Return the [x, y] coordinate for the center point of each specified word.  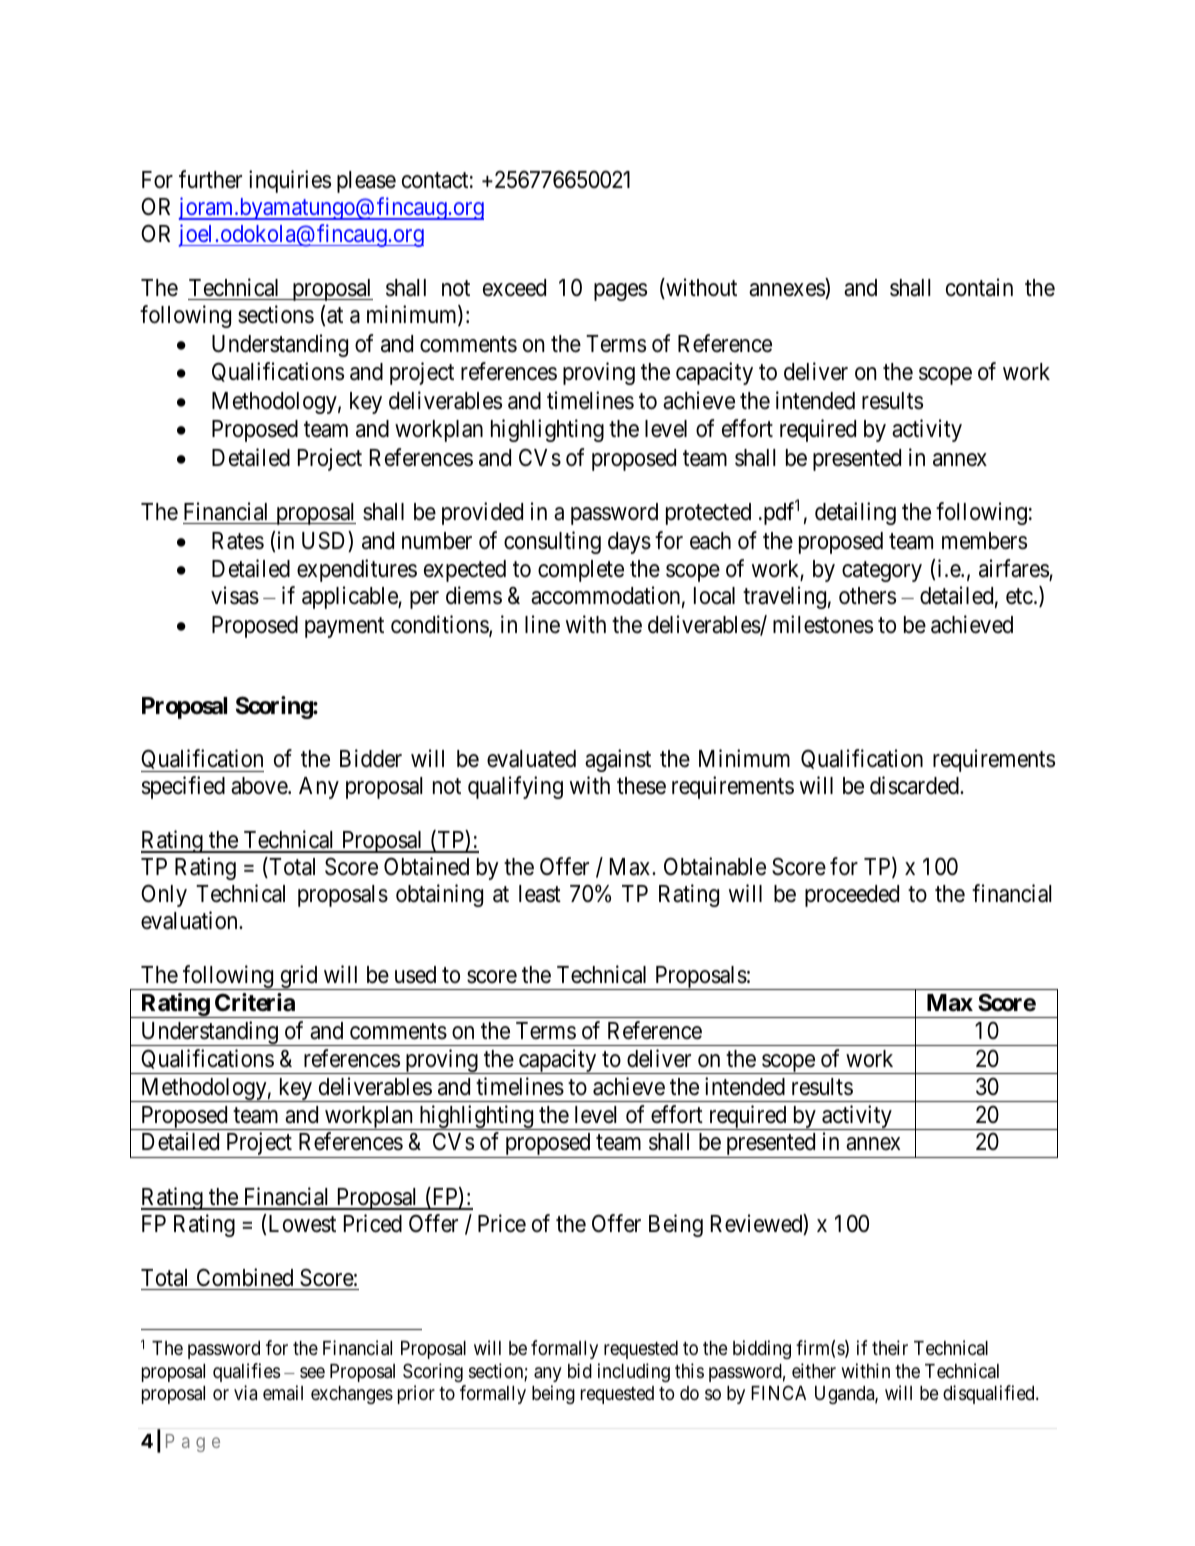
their [890, 1347]
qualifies [246, 1372]
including [634, 1372]
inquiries [290, 181]
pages [620, 292]
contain [979, 287]
